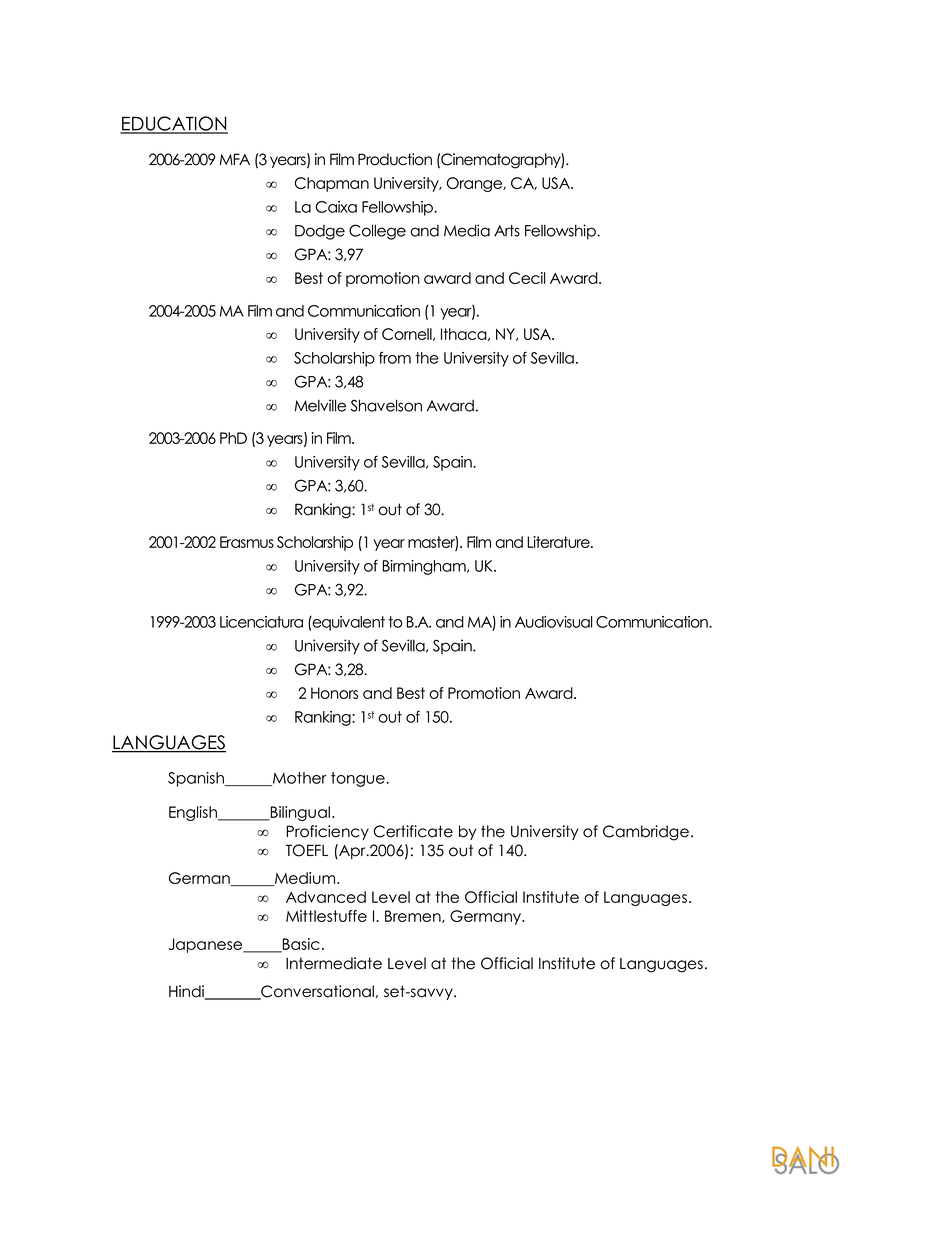 The width and height of the screenshot is (952, 1233). Describe the element at coordinates (207, 945) in the screenshot. I see `Japanese` at that location.
